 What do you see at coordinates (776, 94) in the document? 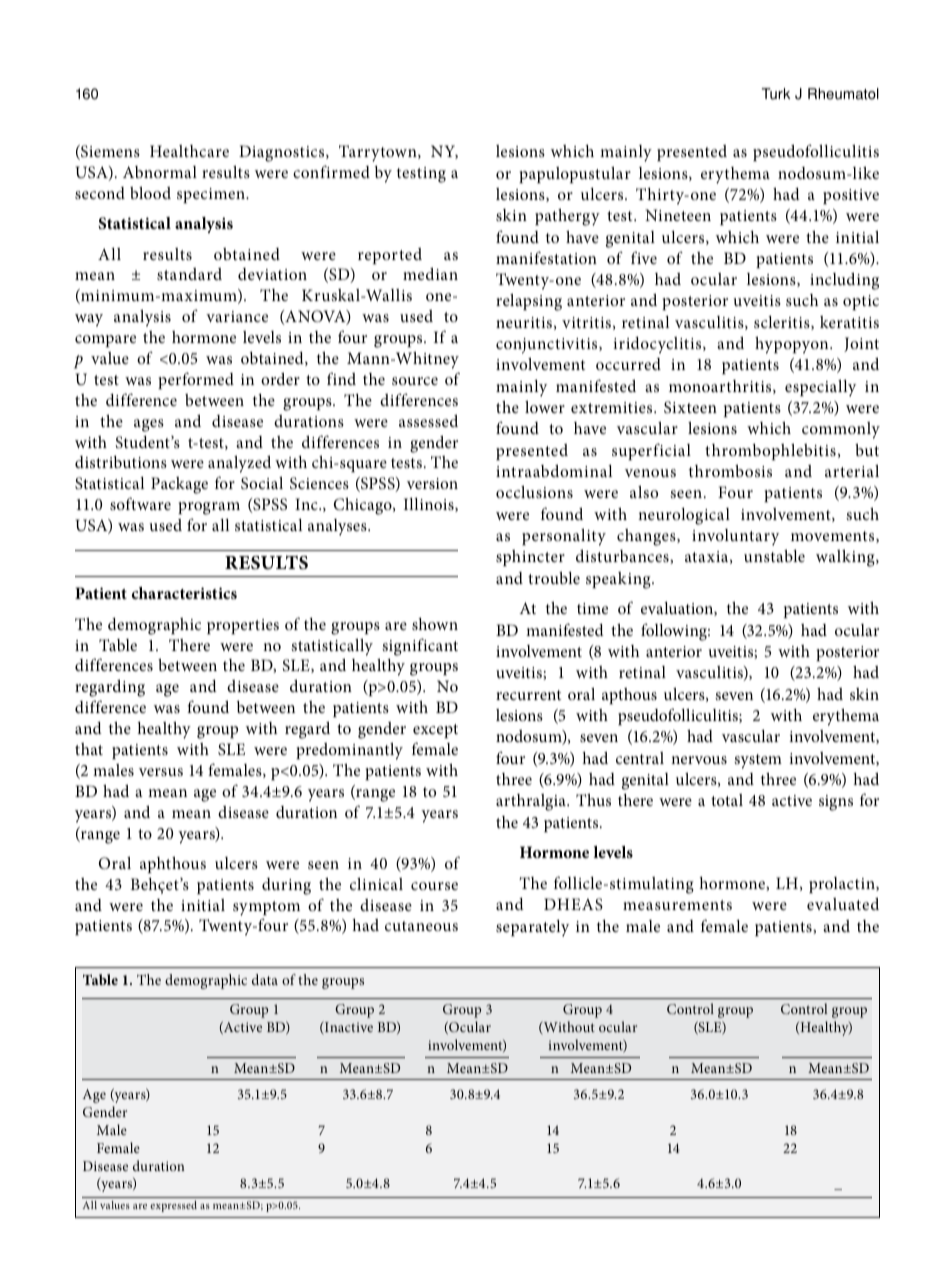
I see `Turk` at bounding box center [776, 94].
